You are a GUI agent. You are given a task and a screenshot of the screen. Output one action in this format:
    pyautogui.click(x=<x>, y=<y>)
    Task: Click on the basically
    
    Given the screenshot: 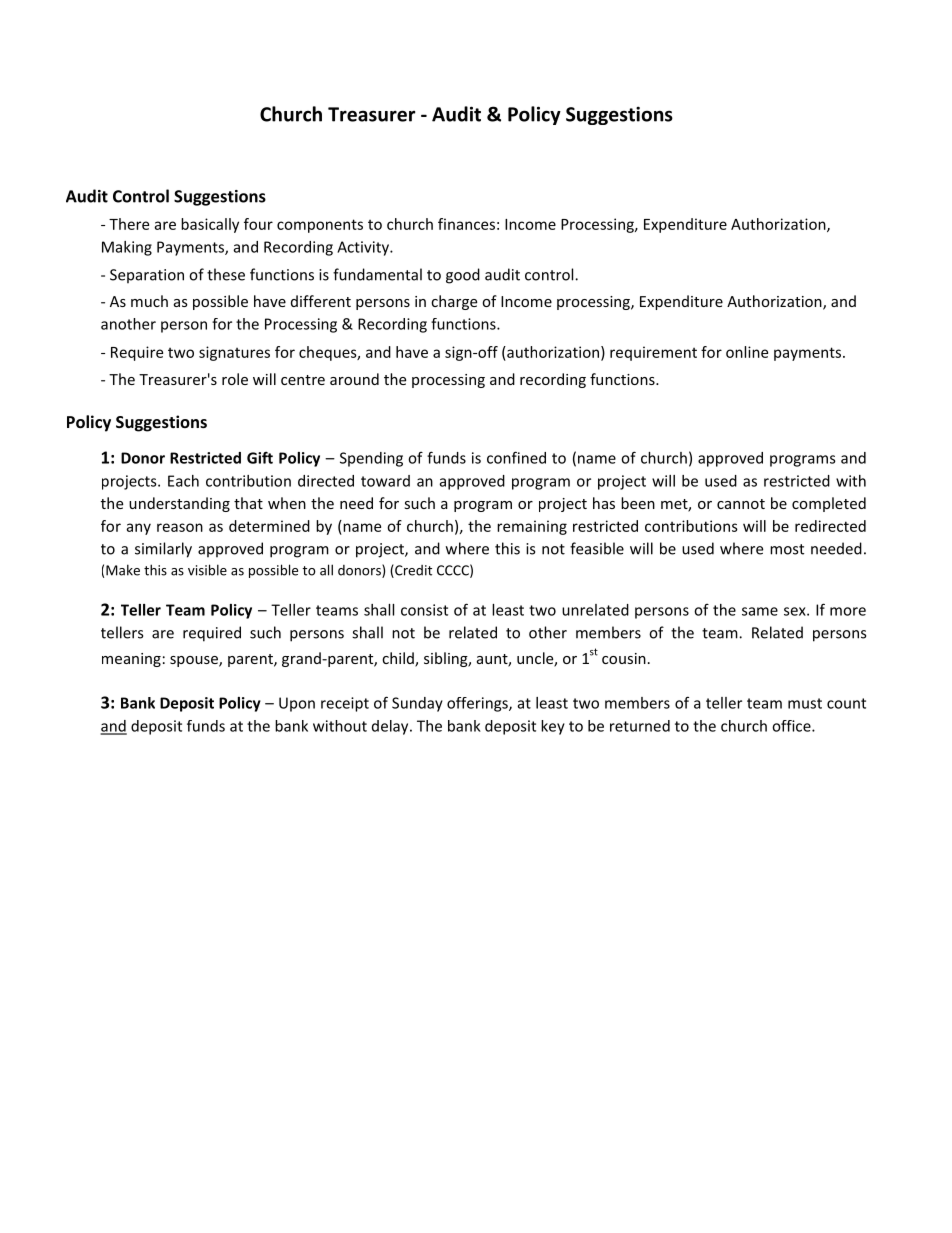 What is the action you would take?
    pyautogui.click(x=210, y=225)
